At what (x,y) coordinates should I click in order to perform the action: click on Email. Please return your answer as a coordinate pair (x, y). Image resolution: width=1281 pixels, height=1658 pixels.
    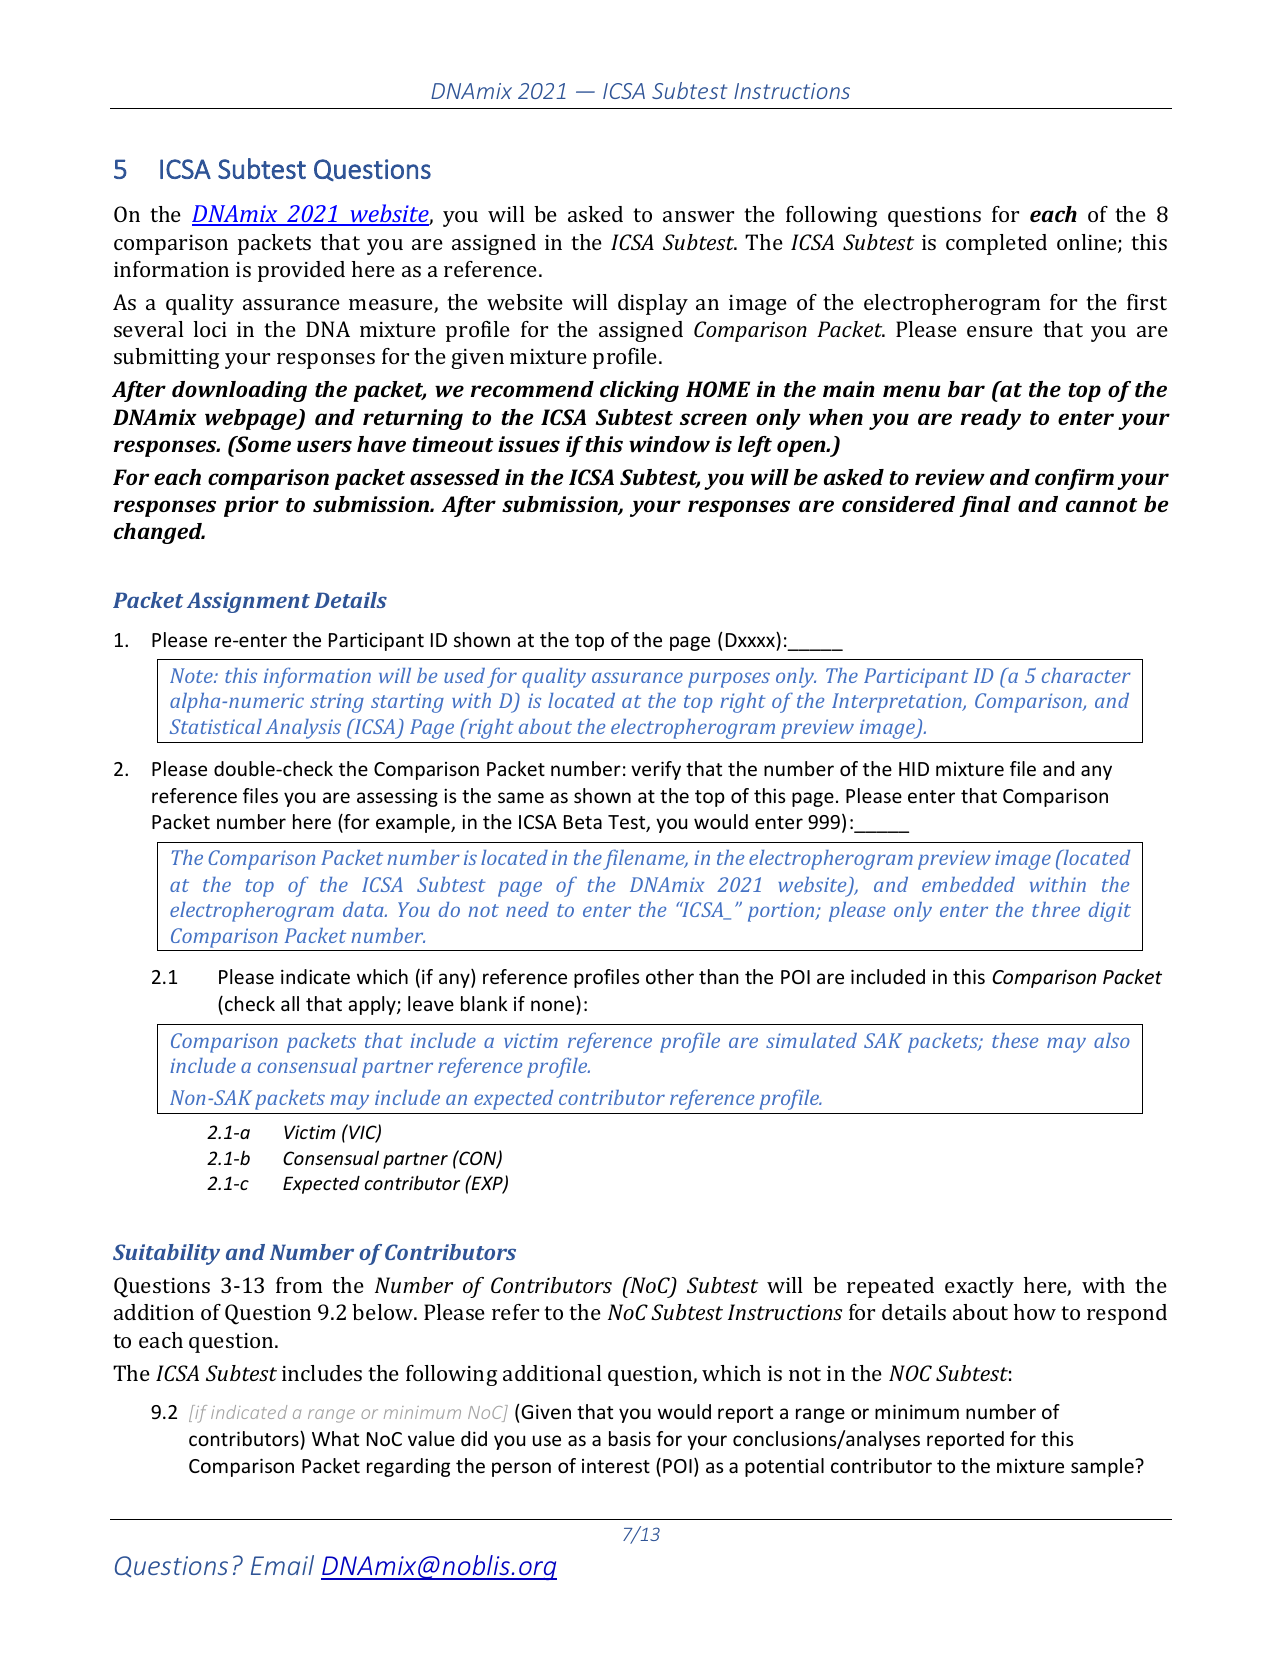
    Looking at the image, I should click on (282, 1565).
